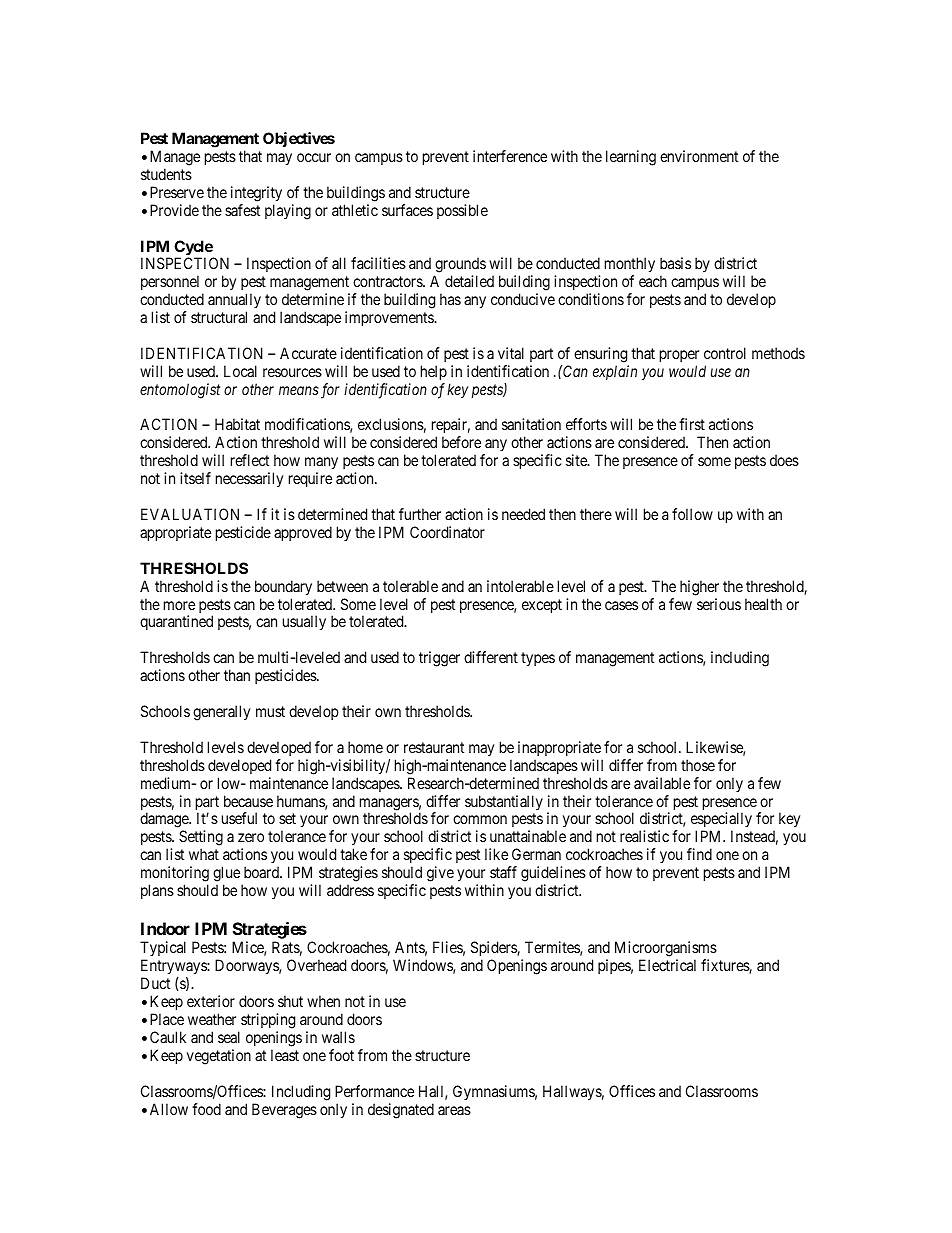  Describe the element at coordinates (699, 156) in the page. I see `environment` at that location.
